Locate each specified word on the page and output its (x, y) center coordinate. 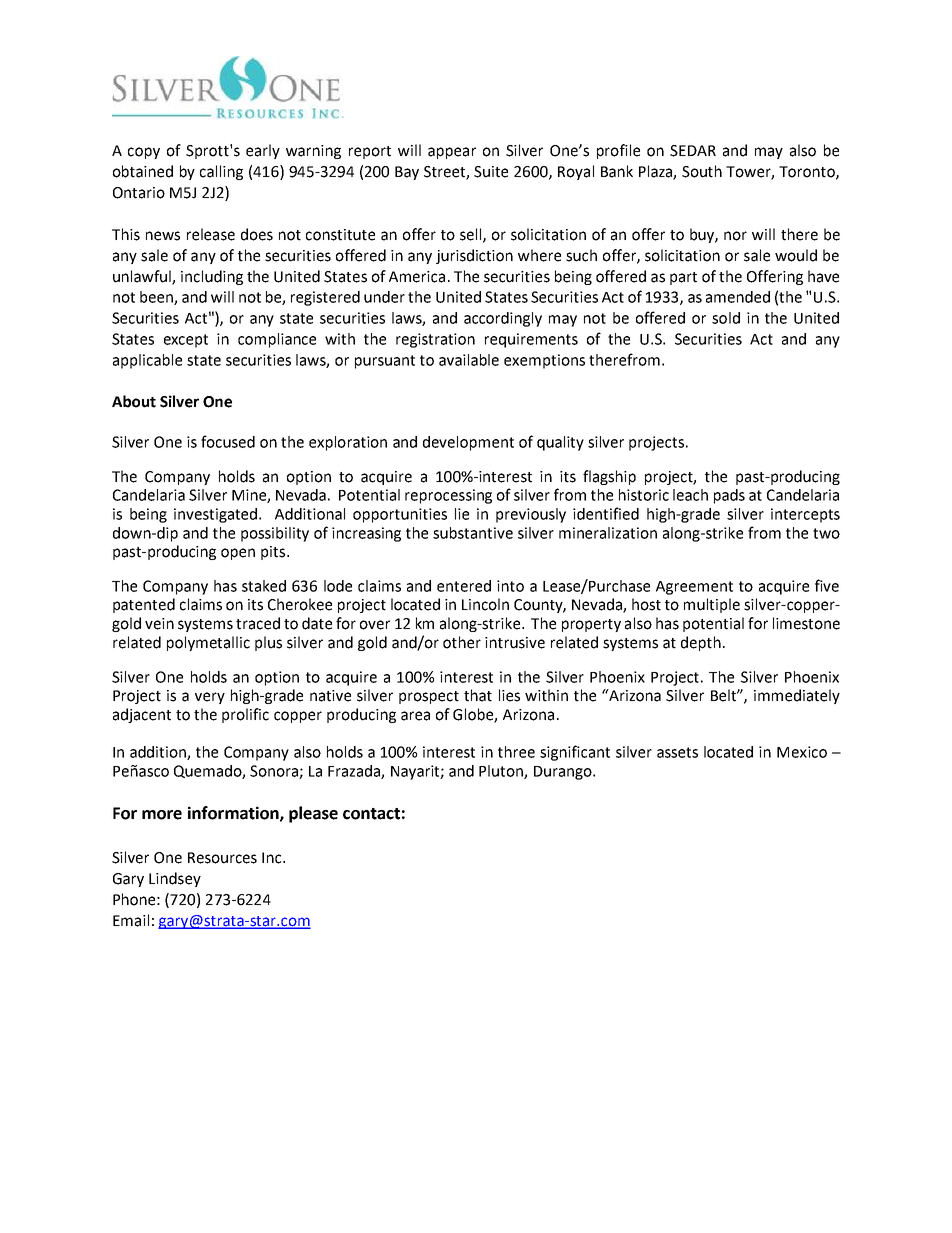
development (468, 443)
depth (701, 643)
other (462, 642)
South (702, 171)
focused (228, 441)
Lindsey (175, 879)
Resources (222, 858)
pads (729, 496)
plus (268, 643)
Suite (491, 172)
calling (221, 172)
